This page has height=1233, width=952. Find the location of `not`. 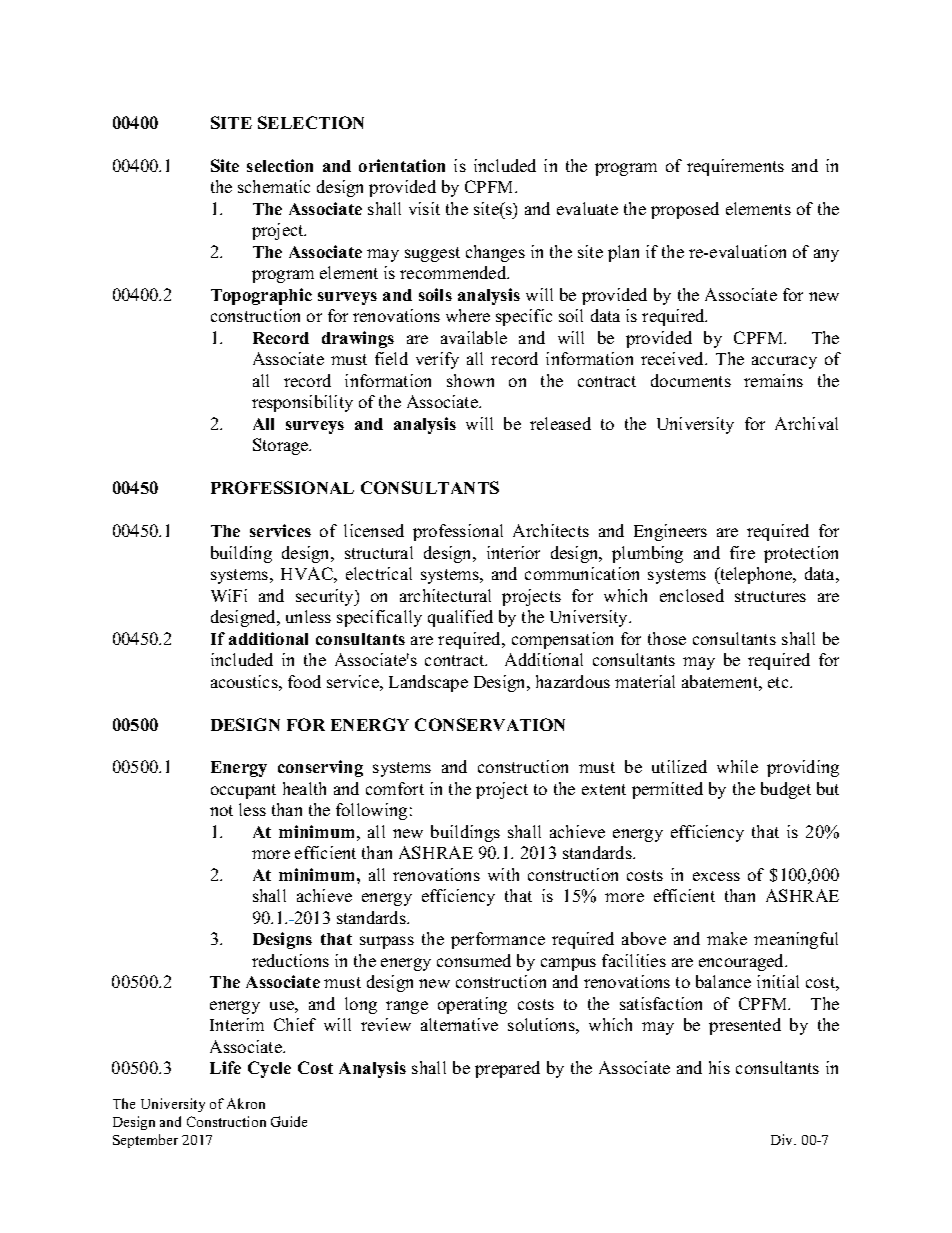

not is located at coordinates (221, 810).
